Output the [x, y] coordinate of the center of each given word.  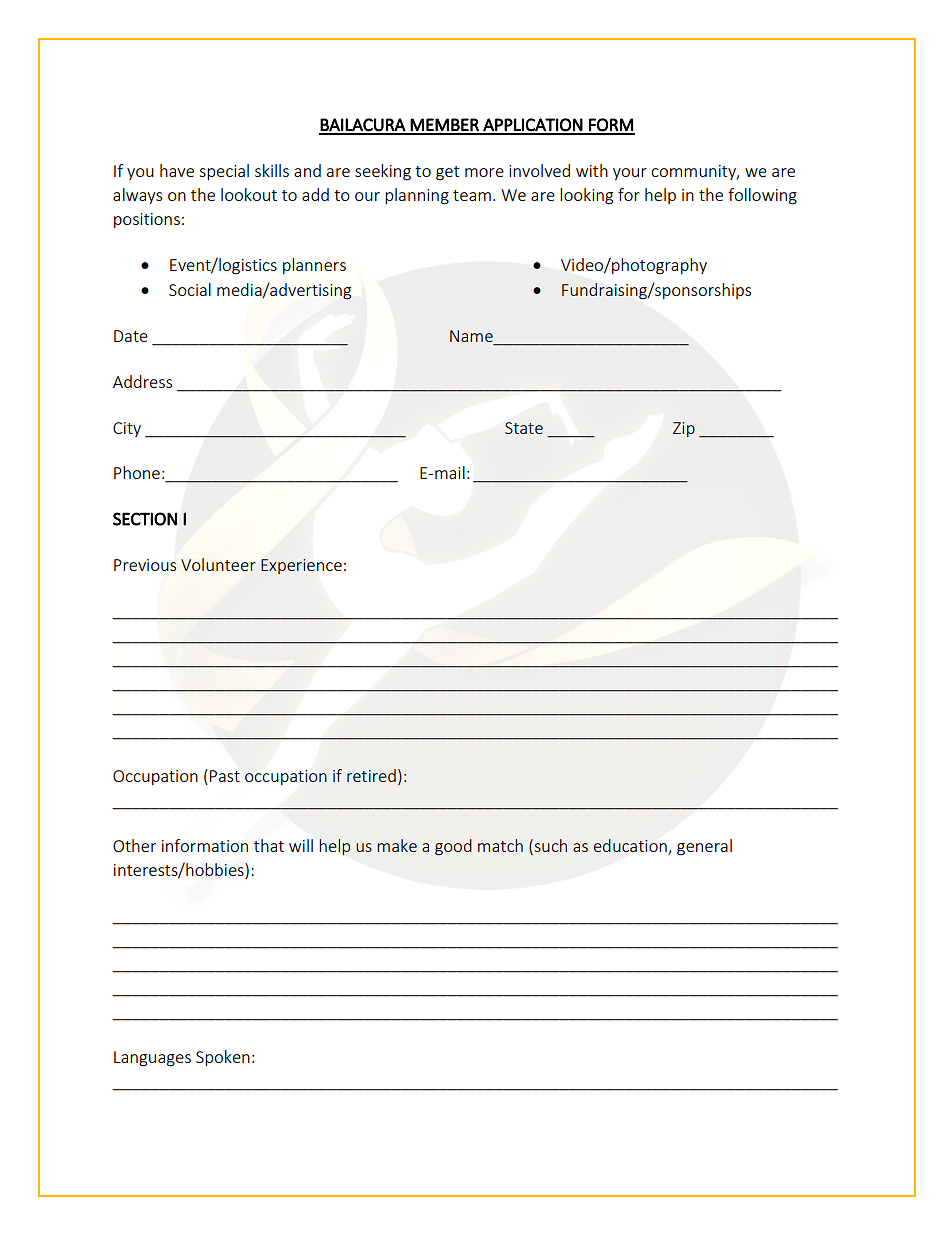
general [704, 847]
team [472, 195]
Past [225, 776]
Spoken [223, 1058]
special [224, 172]
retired [371, 775]
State [524, 428]
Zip [684, 429]
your [630, 174]
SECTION [145, 519]
